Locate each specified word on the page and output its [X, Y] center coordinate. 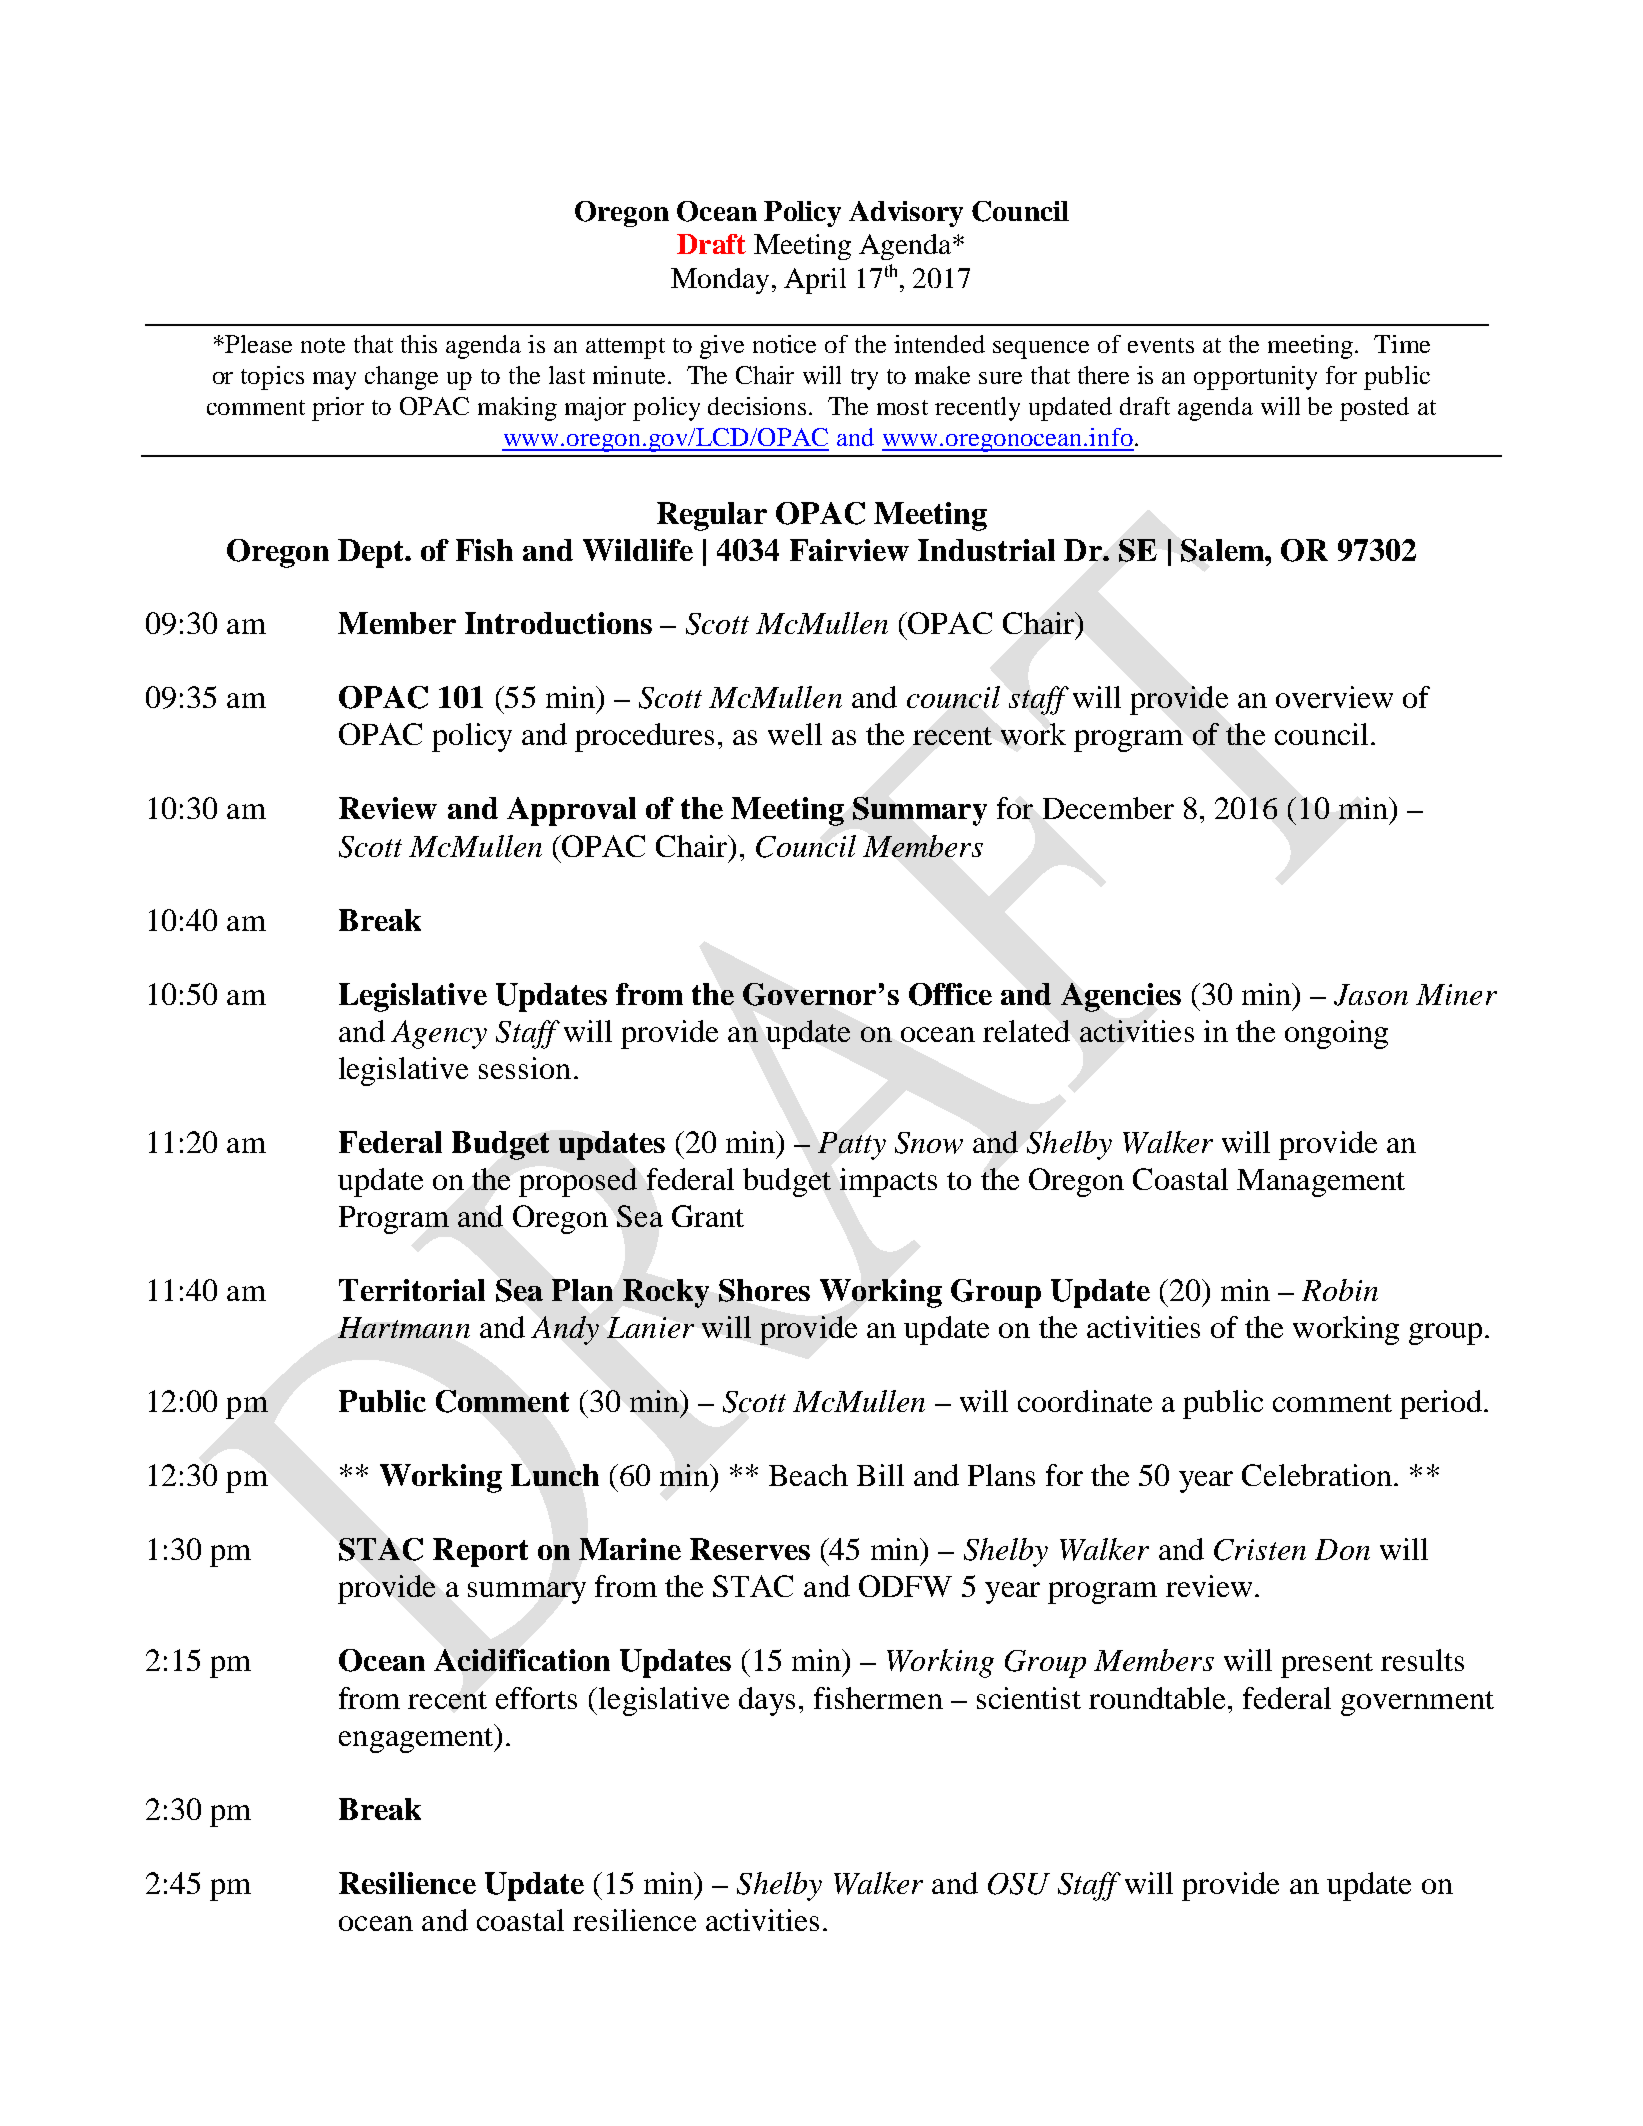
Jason [1371, 995]
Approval [571, 811]
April [815, 281]
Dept [372, 553]
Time [1402, 344]
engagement [417, 1738]
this [419, 344]
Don [1342, 1549]
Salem [1223, 550]
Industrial [986, 550]
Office [950, 994]
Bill [880, 1475]
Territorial [412, 1290]
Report [480, 1552]
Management [1321, 1183]
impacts [888, 1182]
